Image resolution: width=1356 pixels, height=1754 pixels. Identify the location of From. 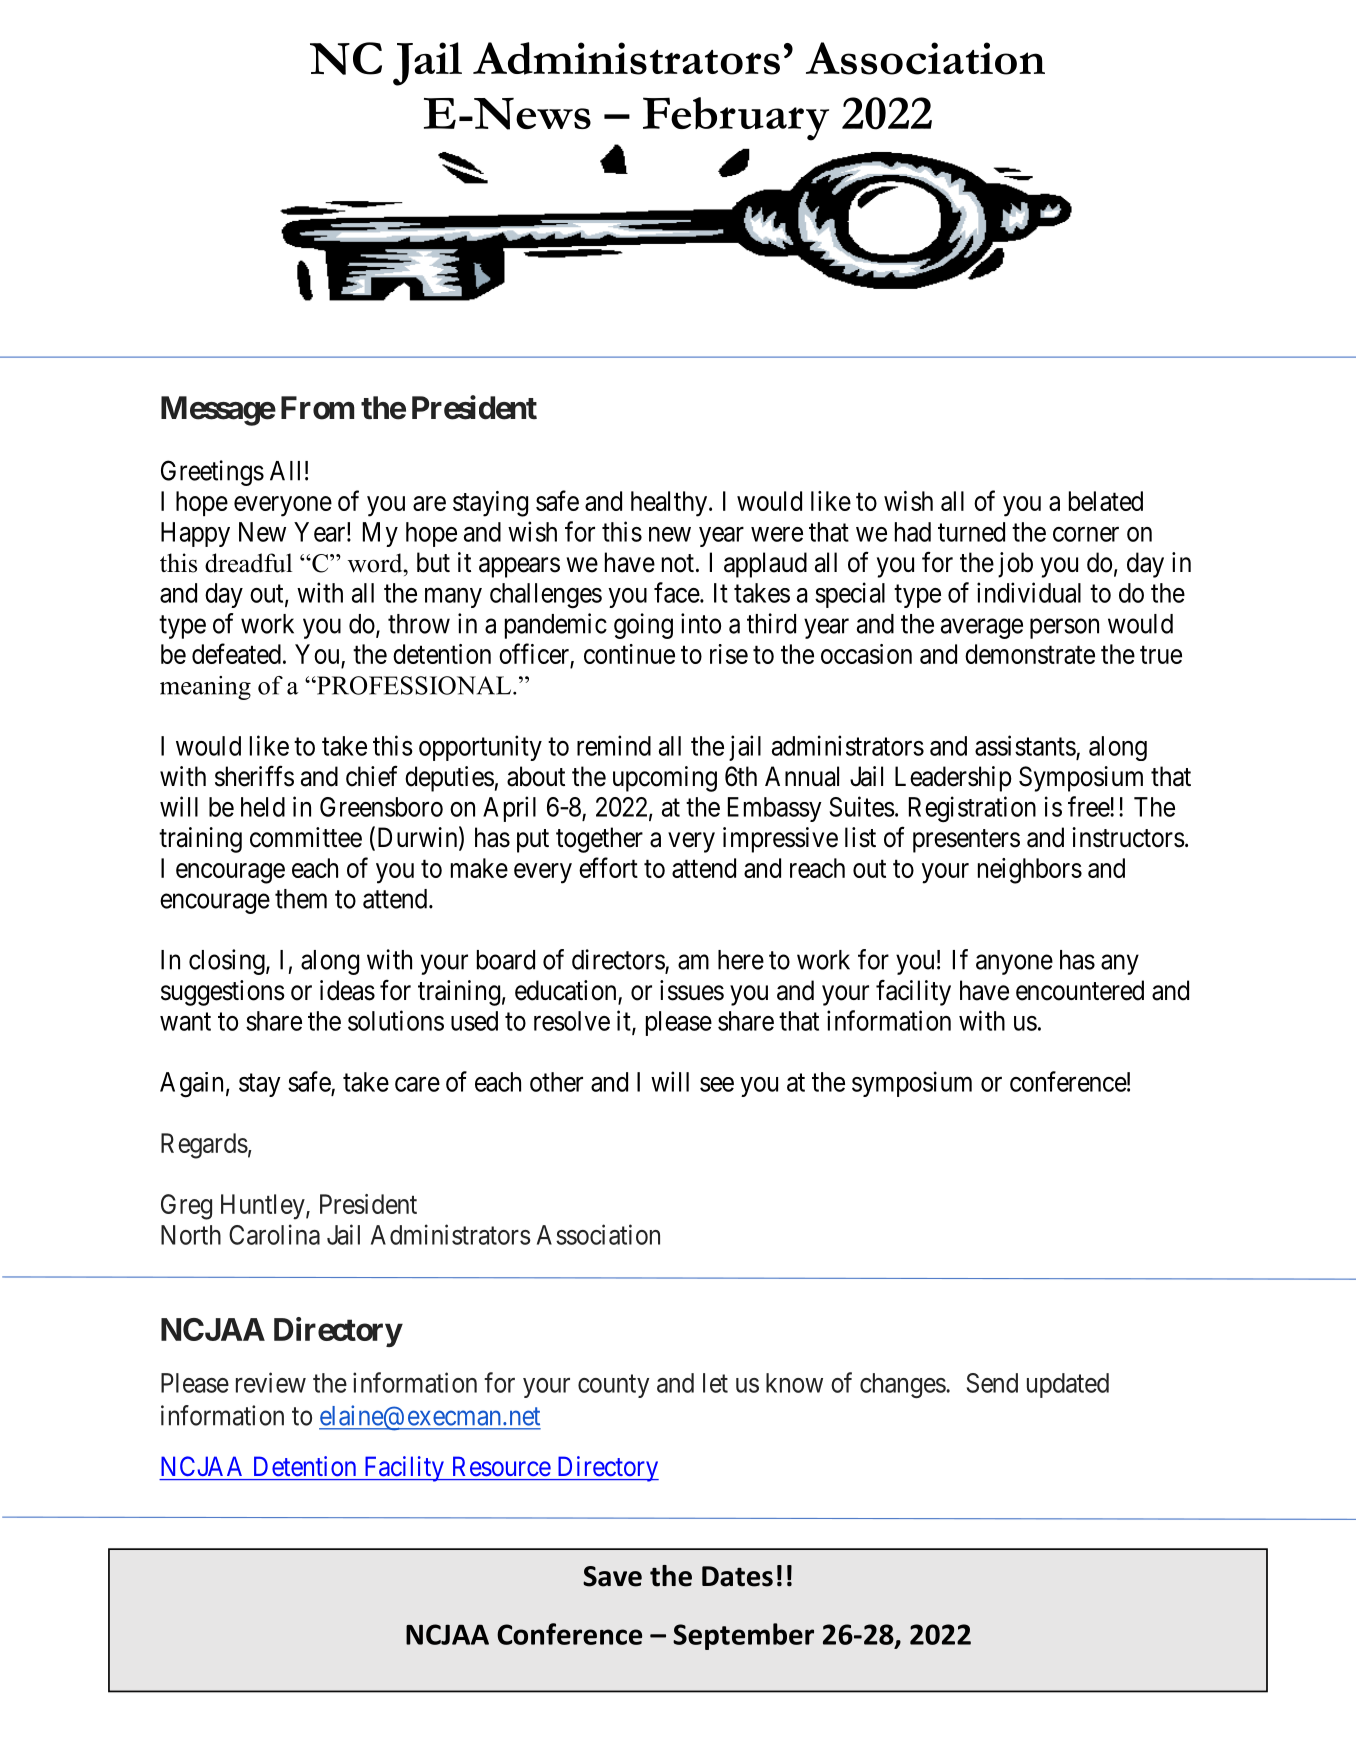
(317, 408).
